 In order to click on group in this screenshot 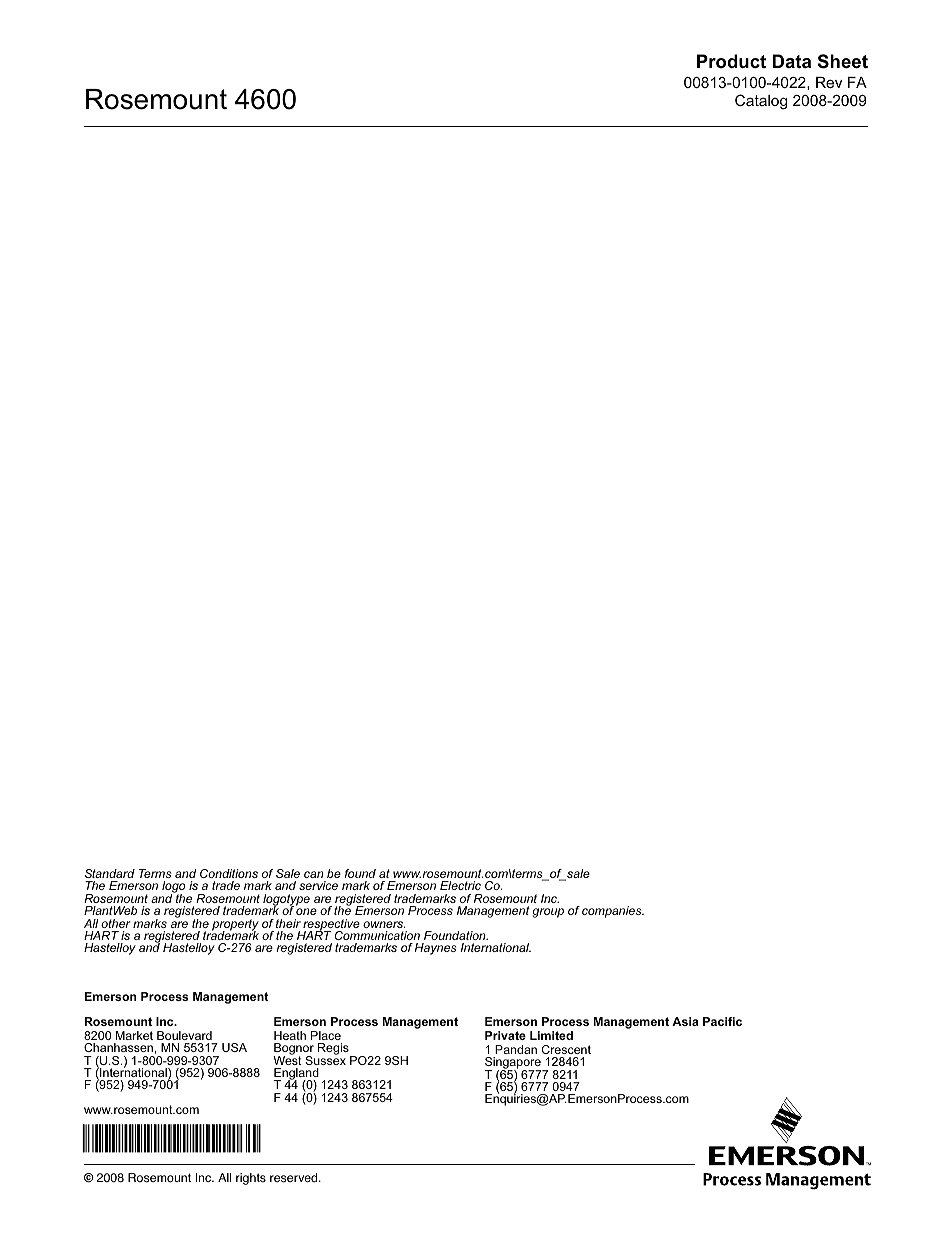, I will do `click(548, 913)`.
